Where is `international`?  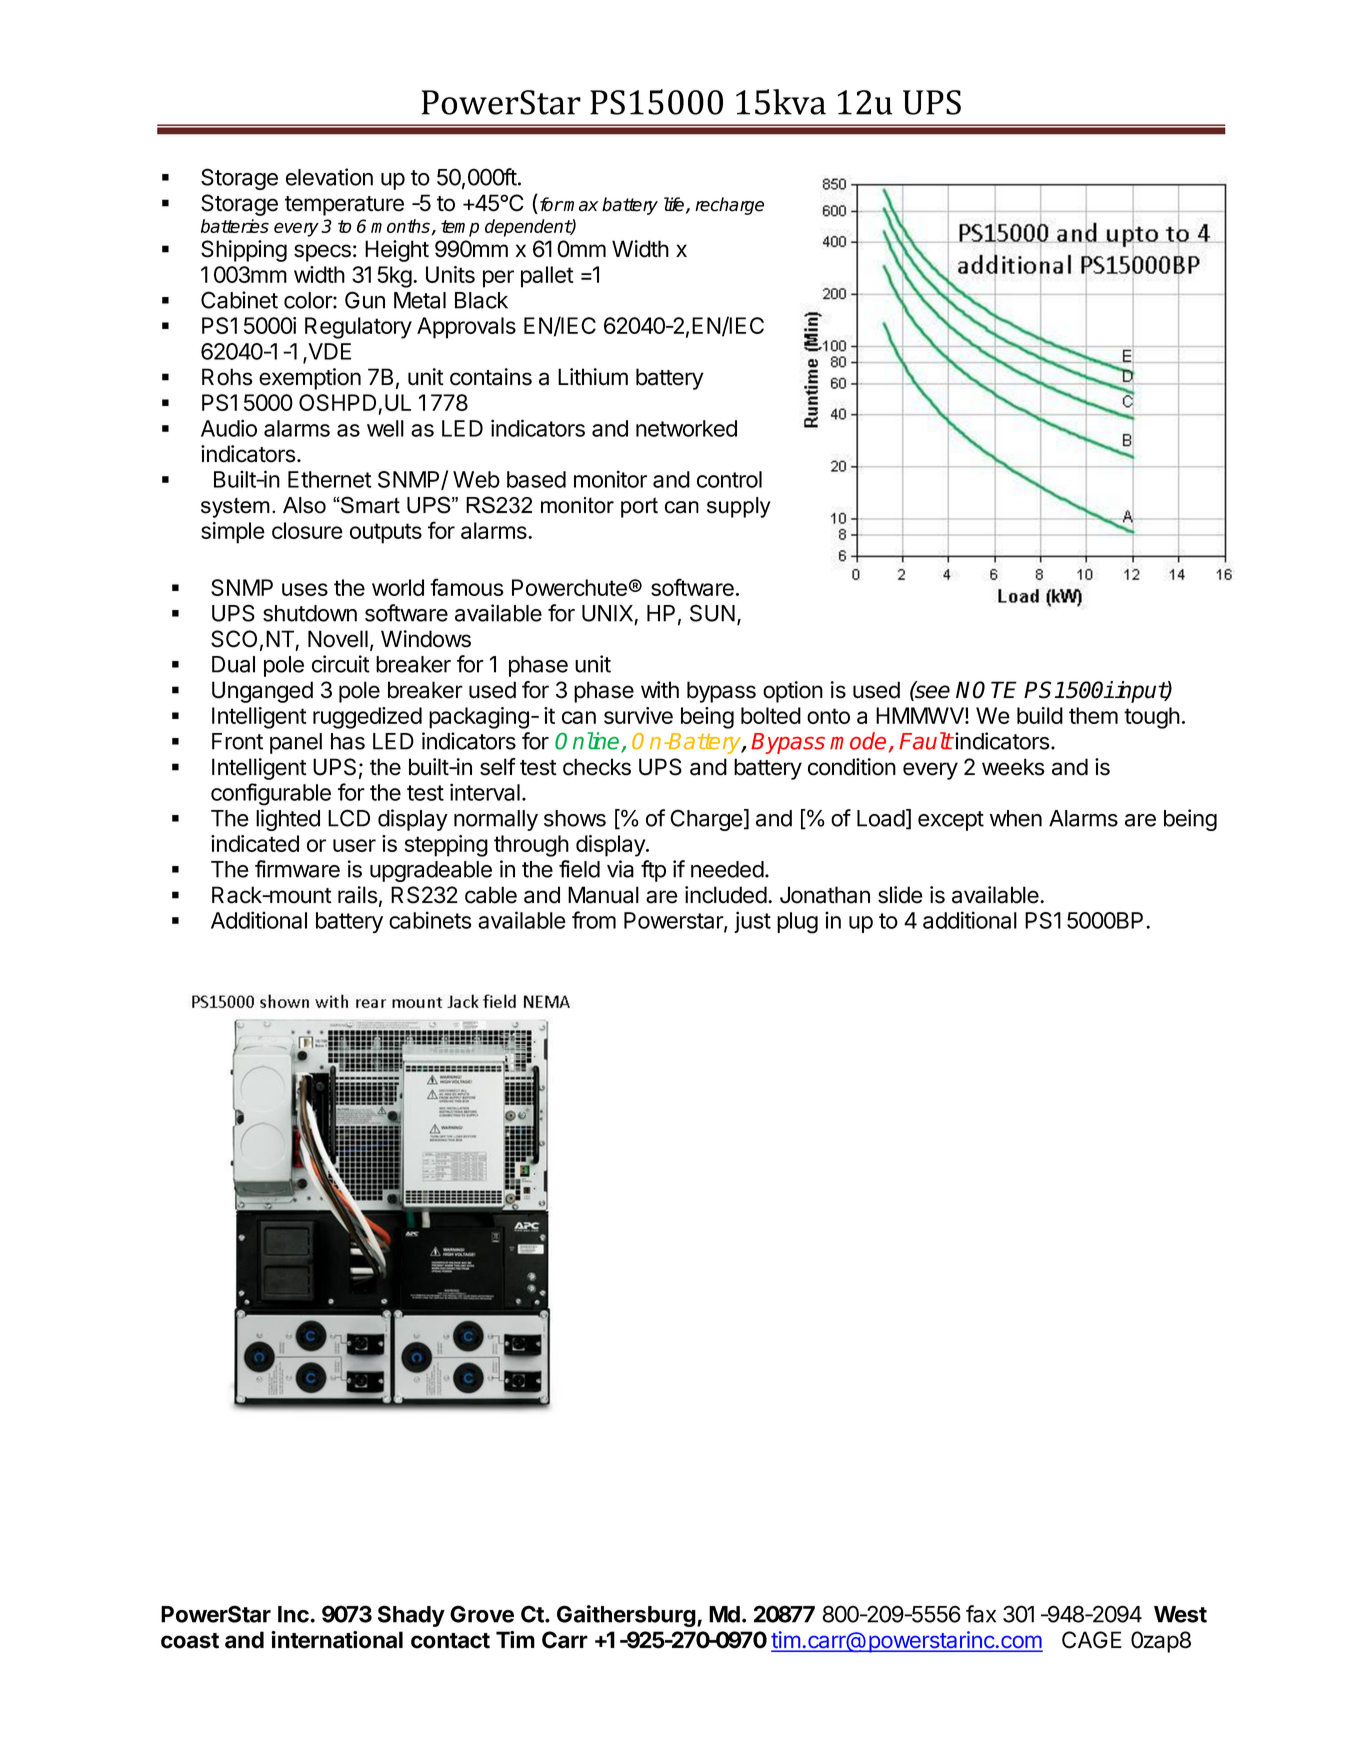
international is located at coordinates (337, 1640).
